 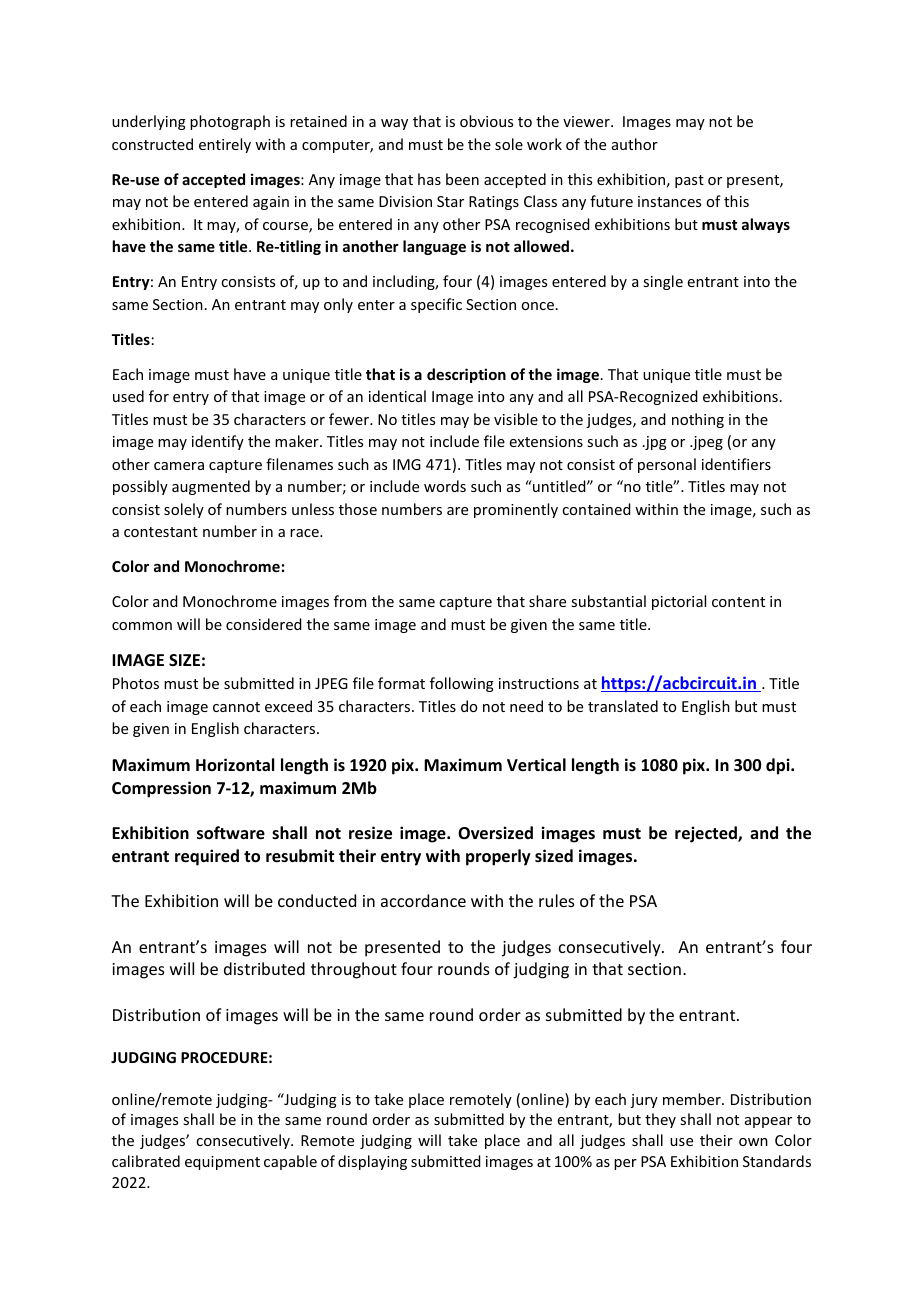 I want to click on following, so click(x=462, y=684).
